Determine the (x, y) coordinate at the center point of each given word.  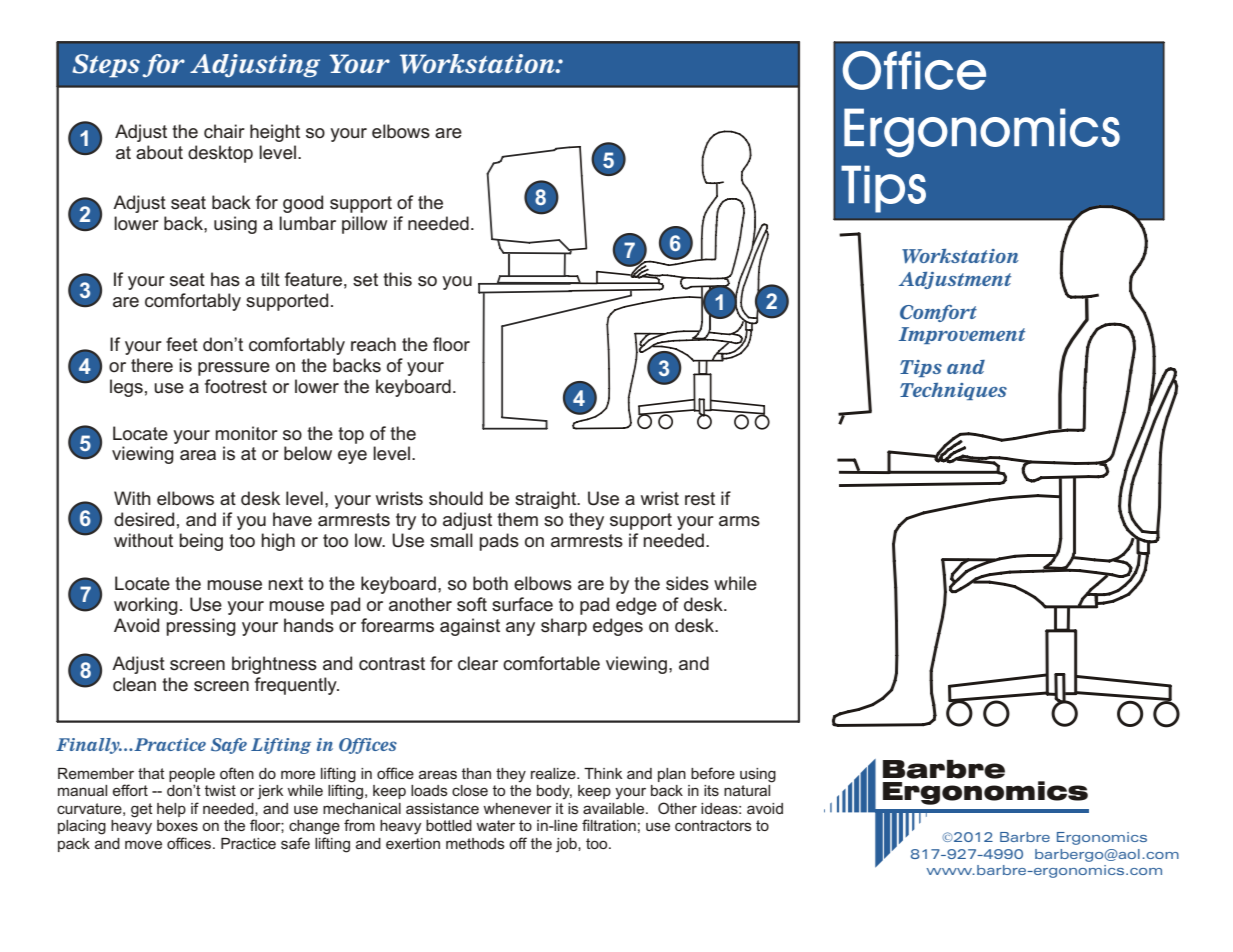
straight (547, 500)
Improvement (961, 335)
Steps (106, 66)
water (495, 825)
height (275, 133)
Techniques (953, 391)
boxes (177, 825)
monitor (246, 433)
